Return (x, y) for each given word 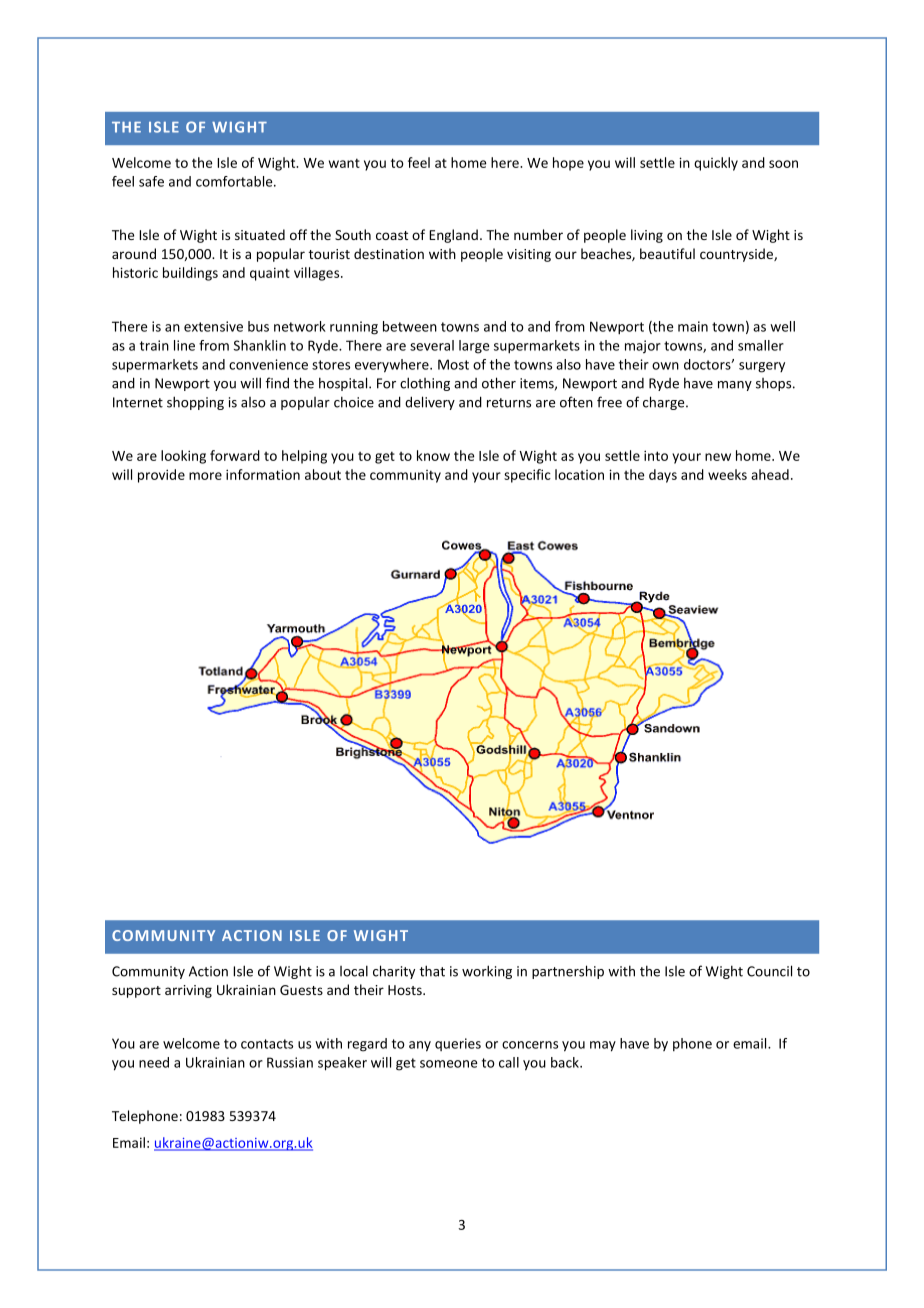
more (205, 476)
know (433, 455)
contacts (267, 1044)
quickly (716, 164)
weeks (727, 474)
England (453, 236)
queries (458, 1044)
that (432, 971)
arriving (188, 991)
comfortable (235, 181)
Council (769, 971)
